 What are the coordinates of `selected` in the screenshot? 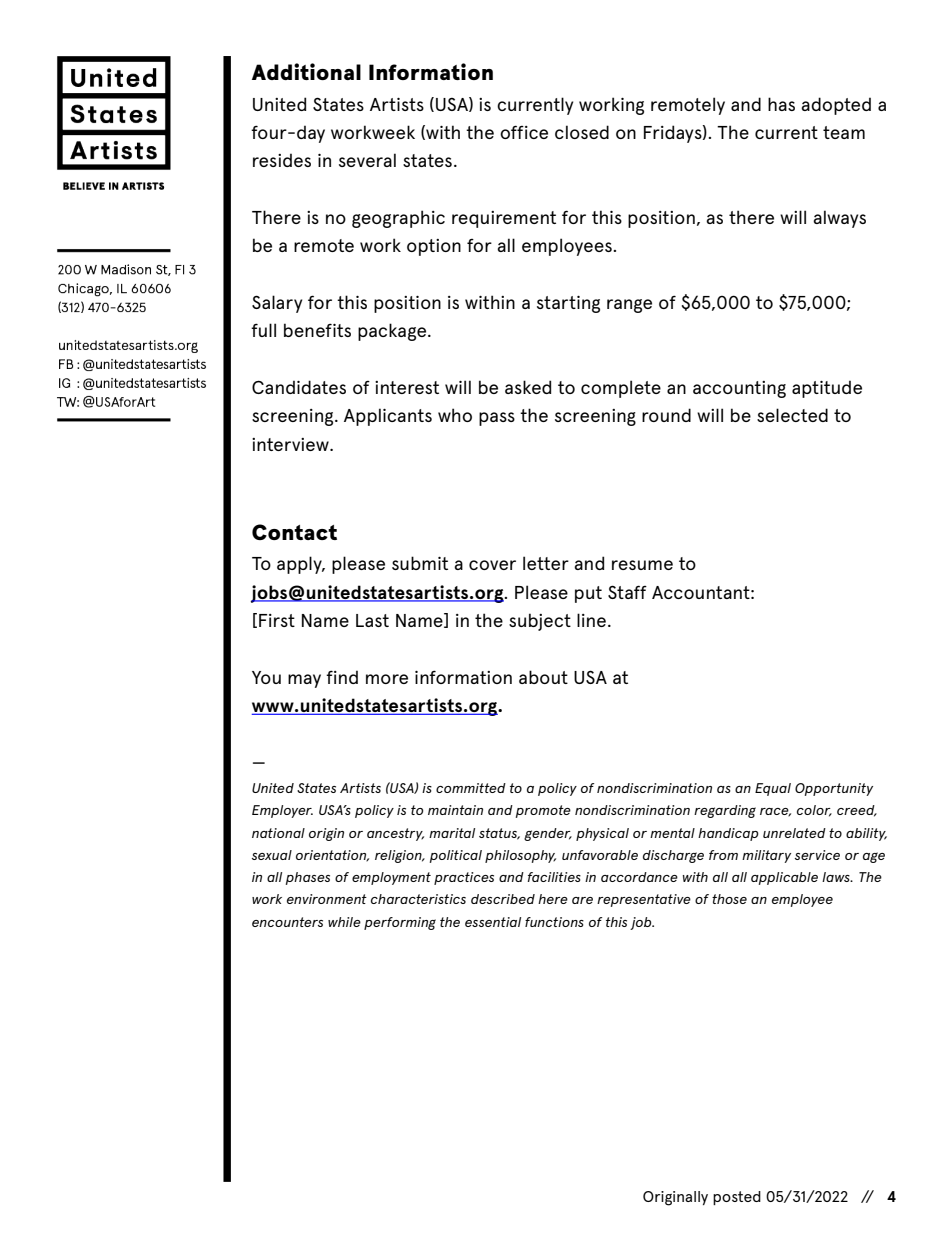 It's located at (792, 415).
